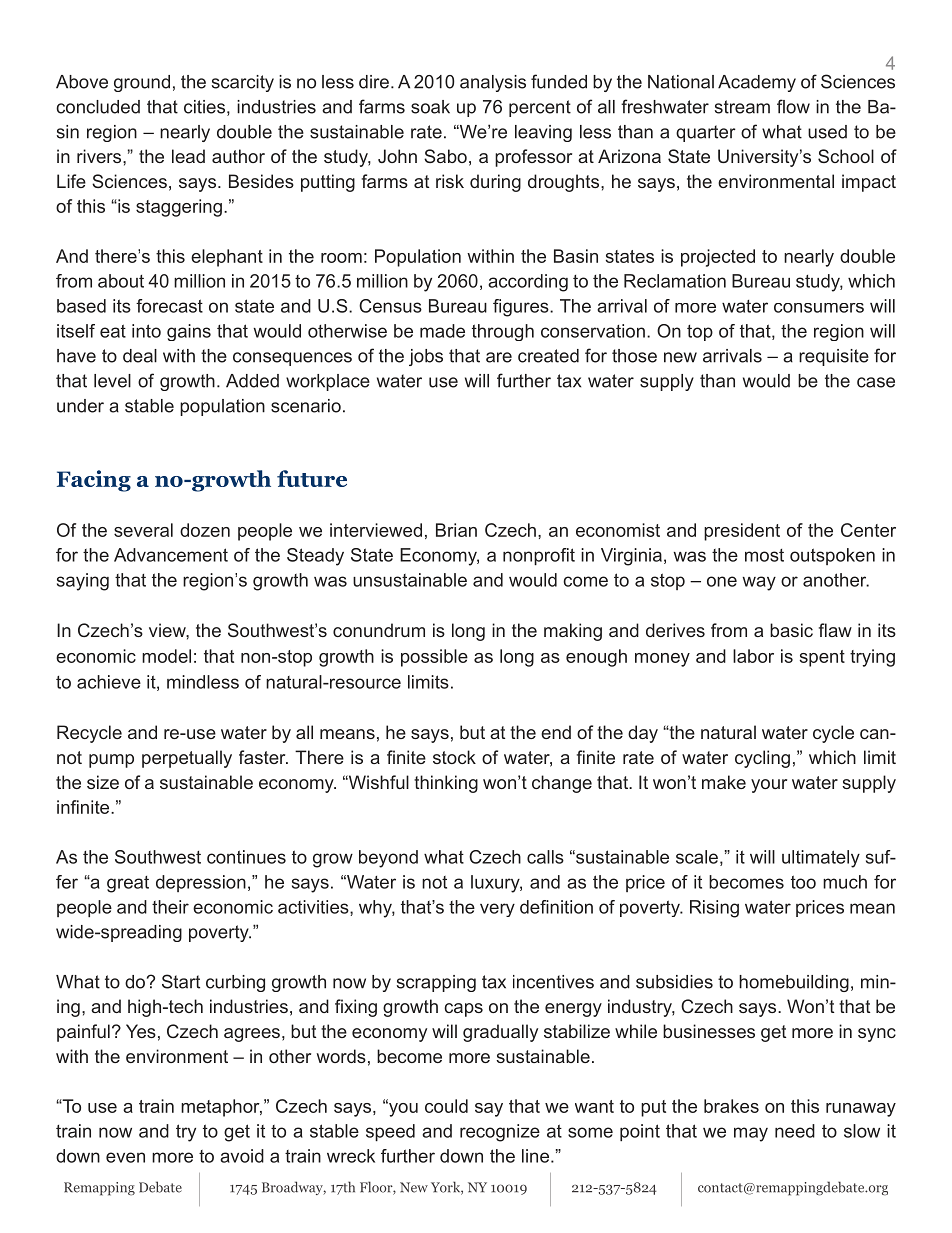  What do you see at coordinates (430, 107) in the document?
I see `soak` at bounding box center [430, 107].
